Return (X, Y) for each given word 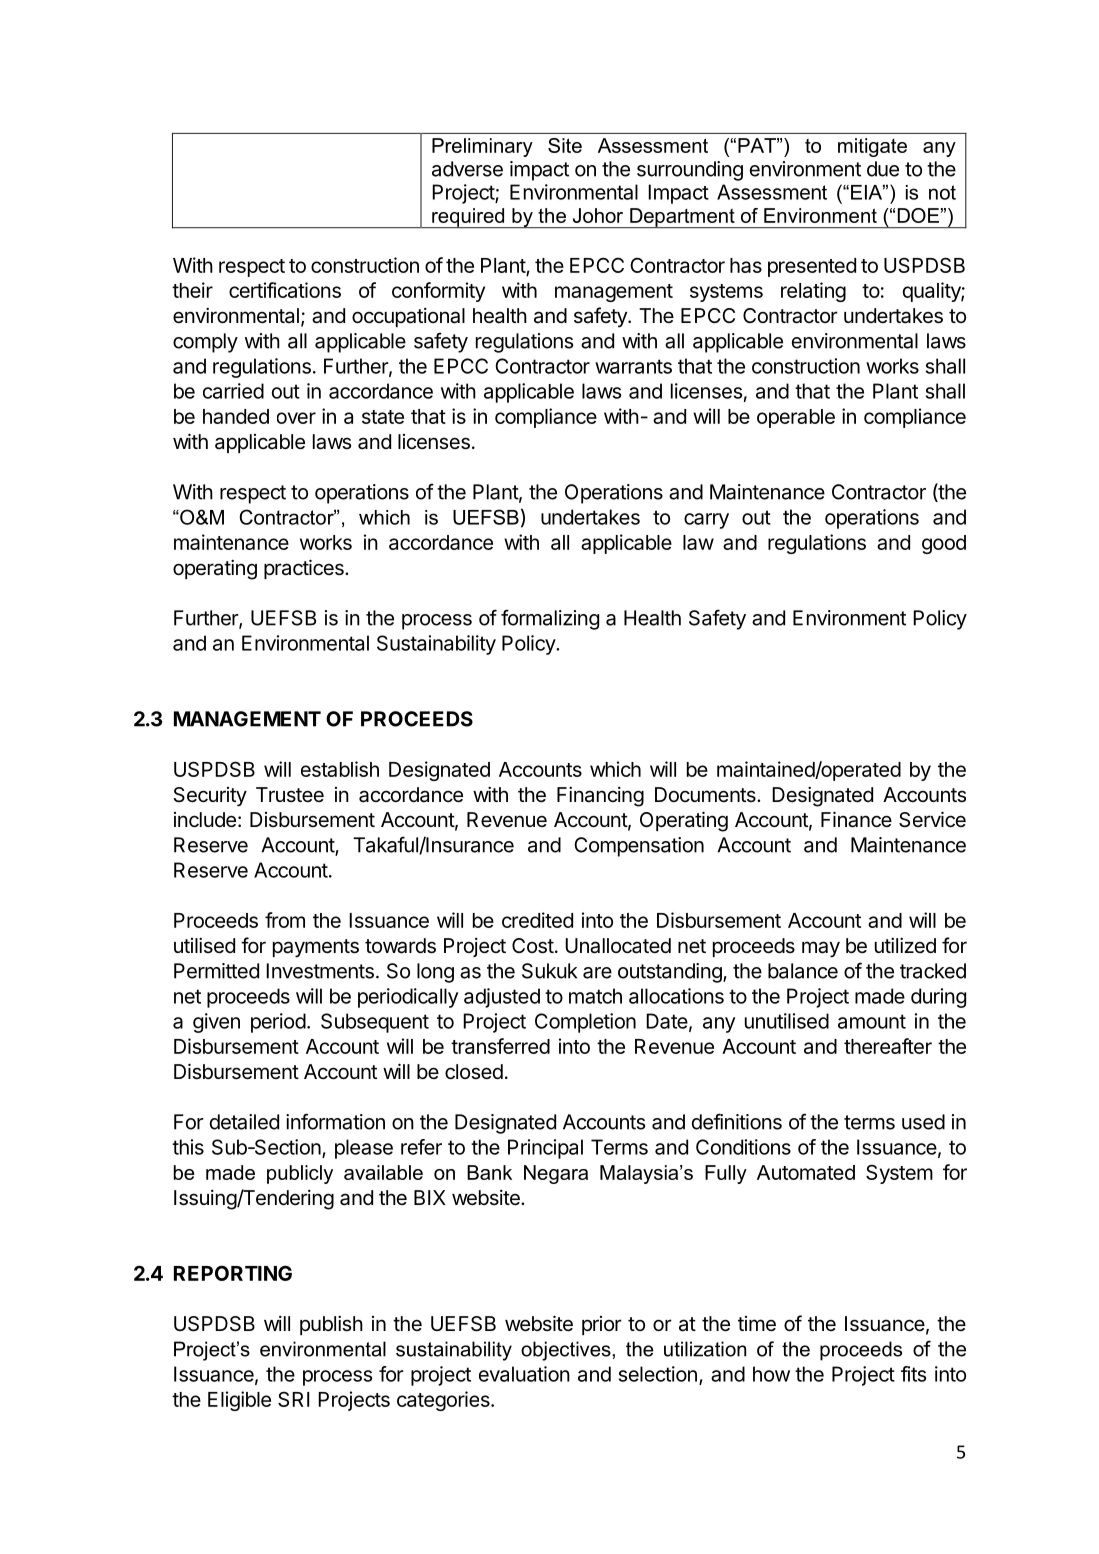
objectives (566, 1351)
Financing (600, 797)
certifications (285, 290)
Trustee (290, 794)
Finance (856, 819)
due (883, 169)
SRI (293, 1399)
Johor (598, 215)
